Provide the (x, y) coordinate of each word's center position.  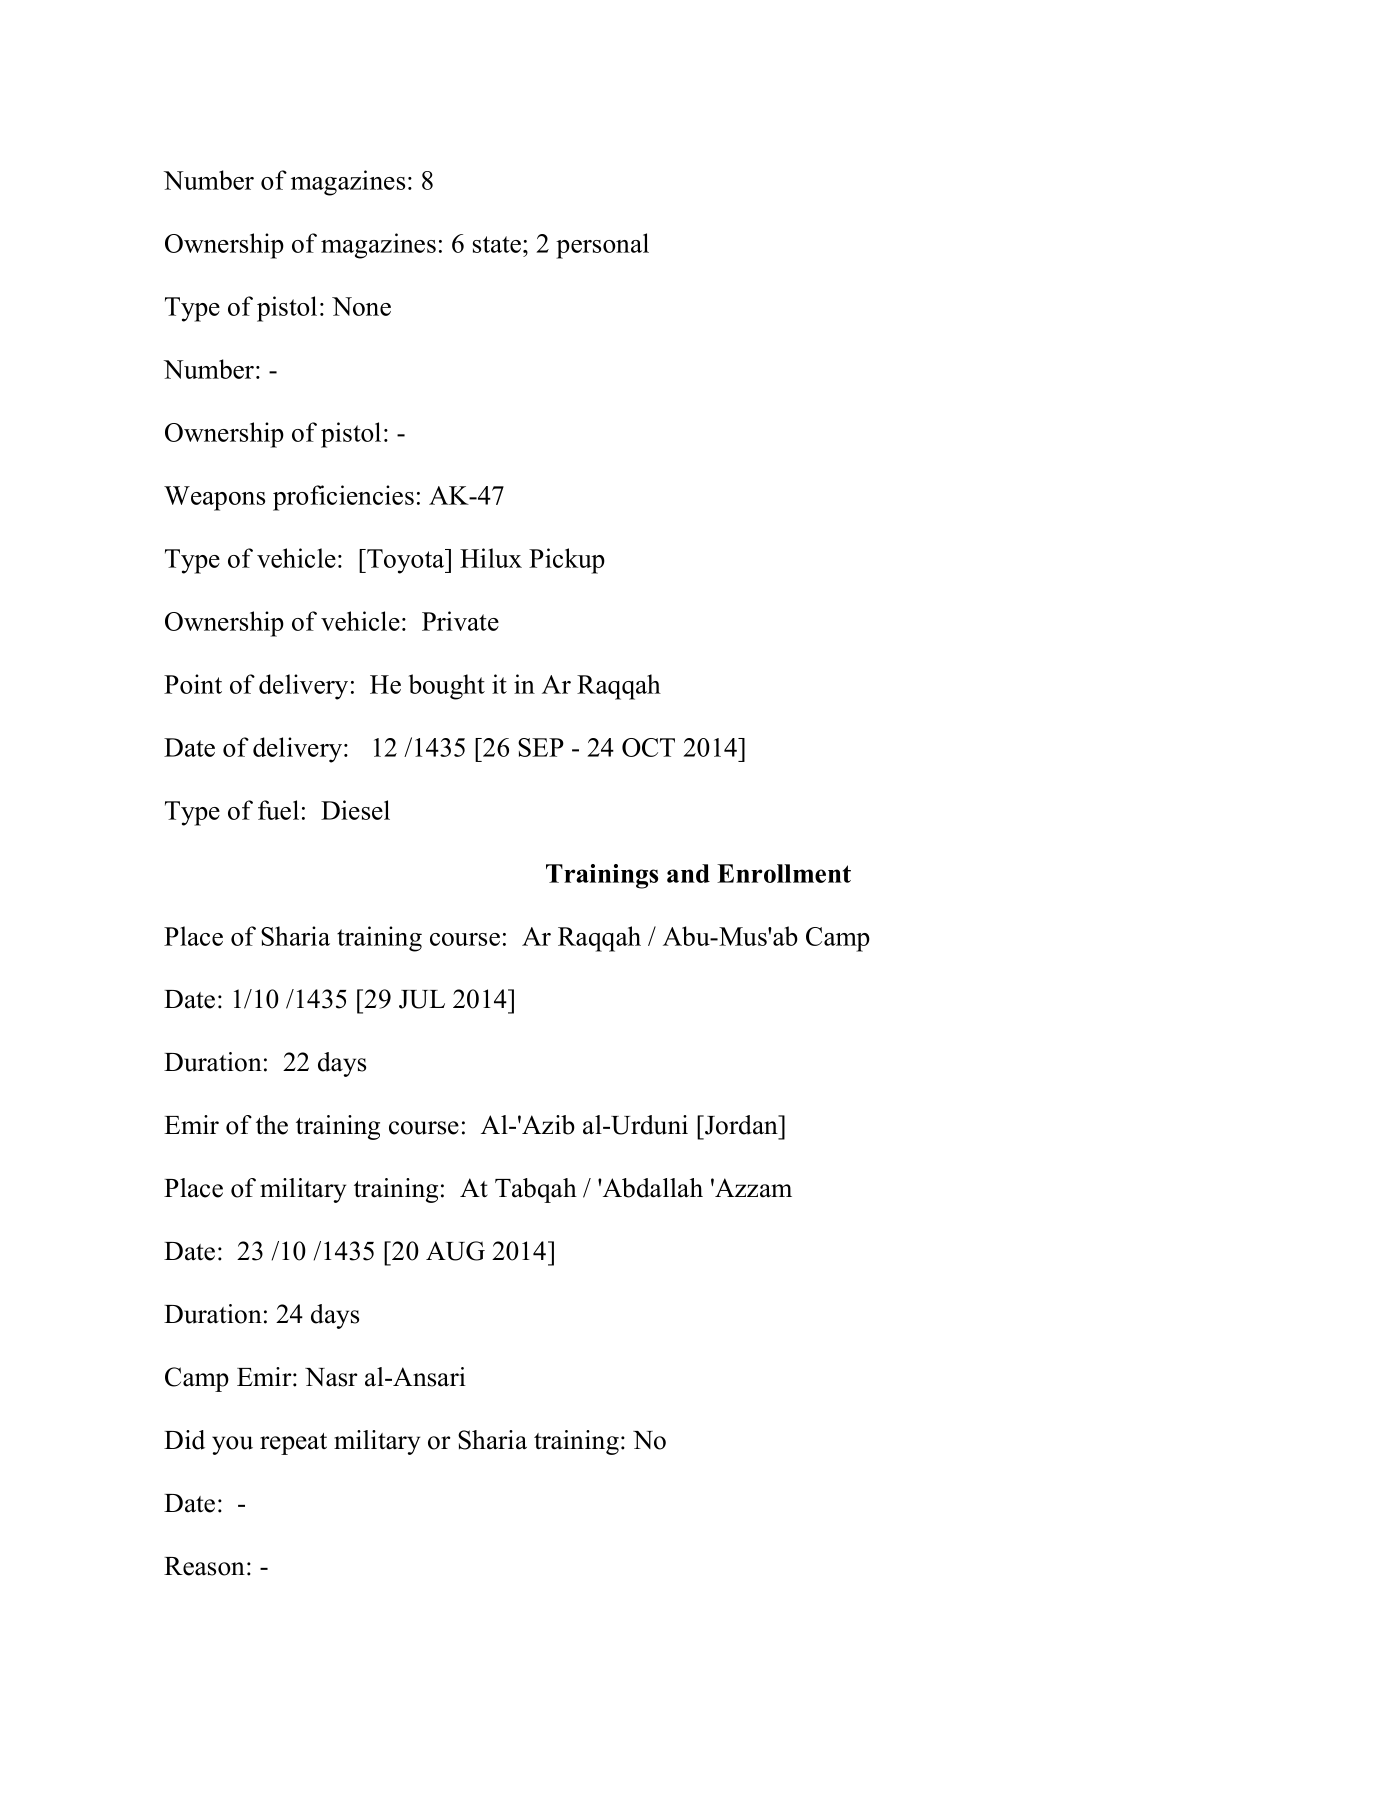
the (272, 1125)
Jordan (741, 1125)
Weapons (214, 498)
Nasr (331, 1377)
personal (602, 246)
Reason (204, 1566)
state (498, 244)
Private (460, 621)
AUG (455, 1251)
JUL (422, 999)
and (688, 873)
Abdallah (652, 1188)
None (361, 306)
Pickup (567, 561)
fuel (278, 810)
